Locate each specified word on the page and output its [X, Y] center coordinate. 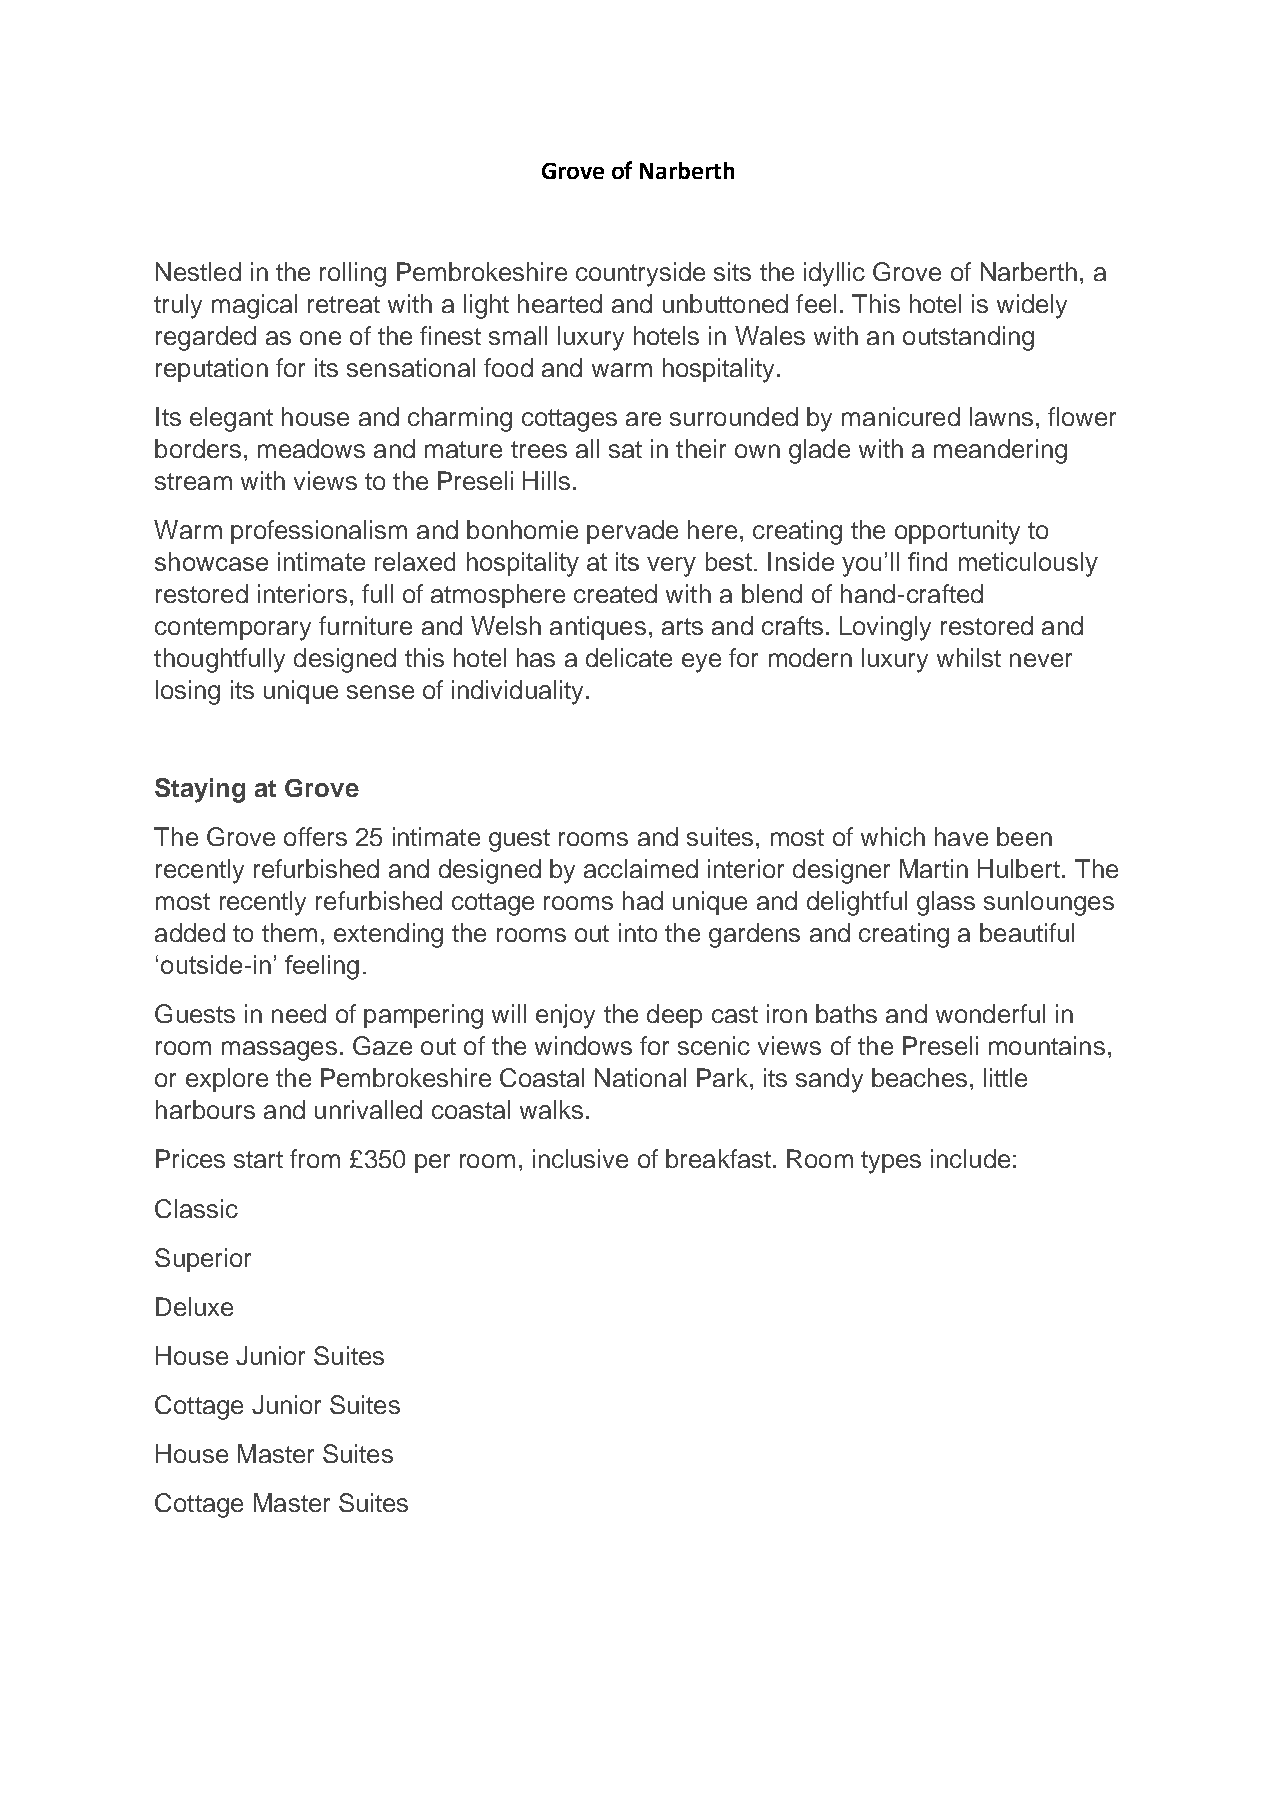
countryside [640, 274]
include [970, 1158]
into [638, 932]
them [289, 932]
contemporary [233, 629]
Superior [203, 1260]
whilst [969, 657]
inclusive [580, 1158]
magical [254, 306]
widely [1032, 306]
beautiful [1027, 932]
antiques [598, 628]
